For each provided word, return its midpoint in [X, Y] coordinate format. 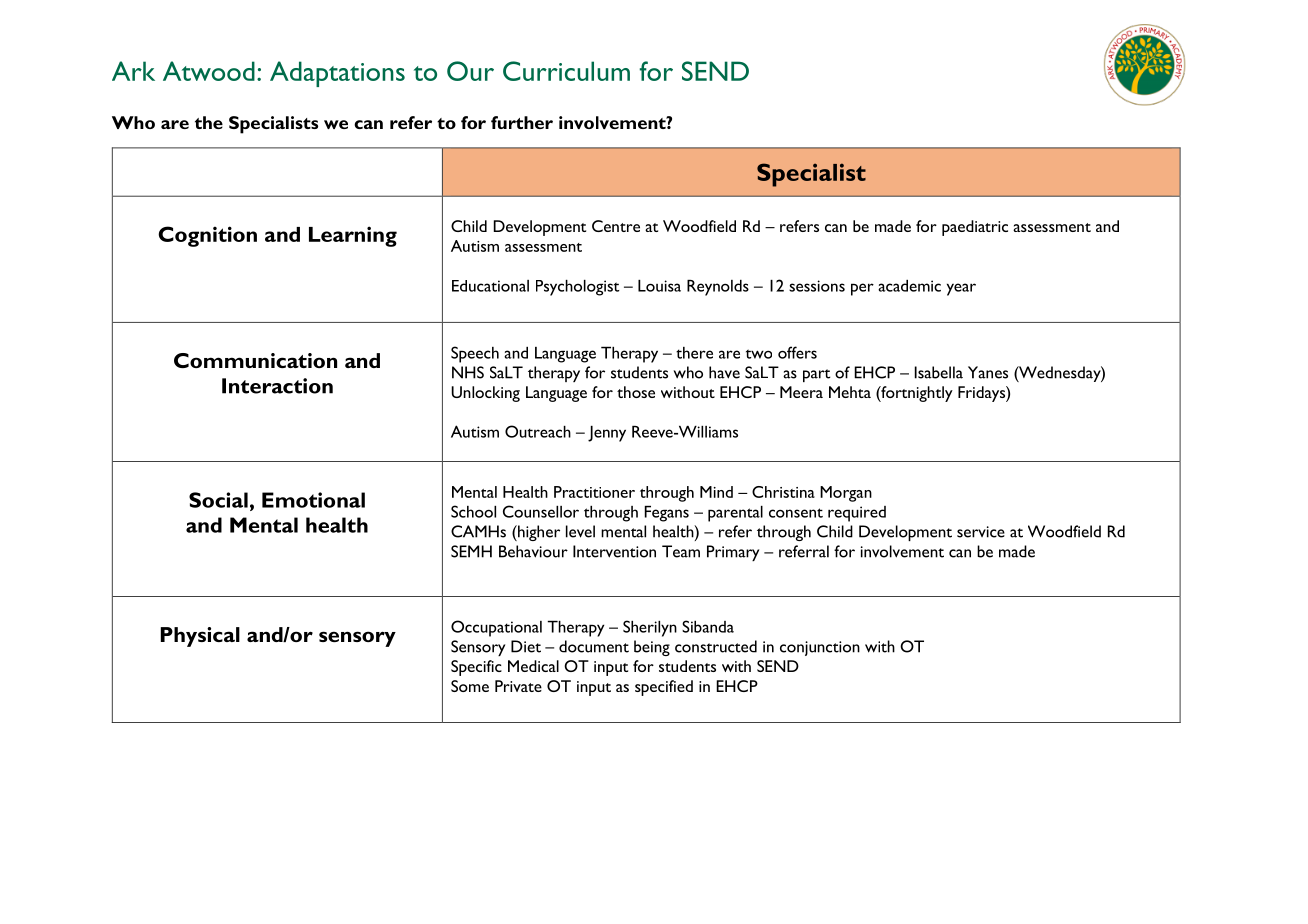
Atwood [209, 71]
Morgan [846, 494]
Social [218, 500]
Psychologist [578, 288]
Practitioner [594, 492]
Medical [533, 666]
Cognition [207, 236]
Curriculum [566, 71]
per [862, 289]
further [522, 122]
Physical [200, 637]
